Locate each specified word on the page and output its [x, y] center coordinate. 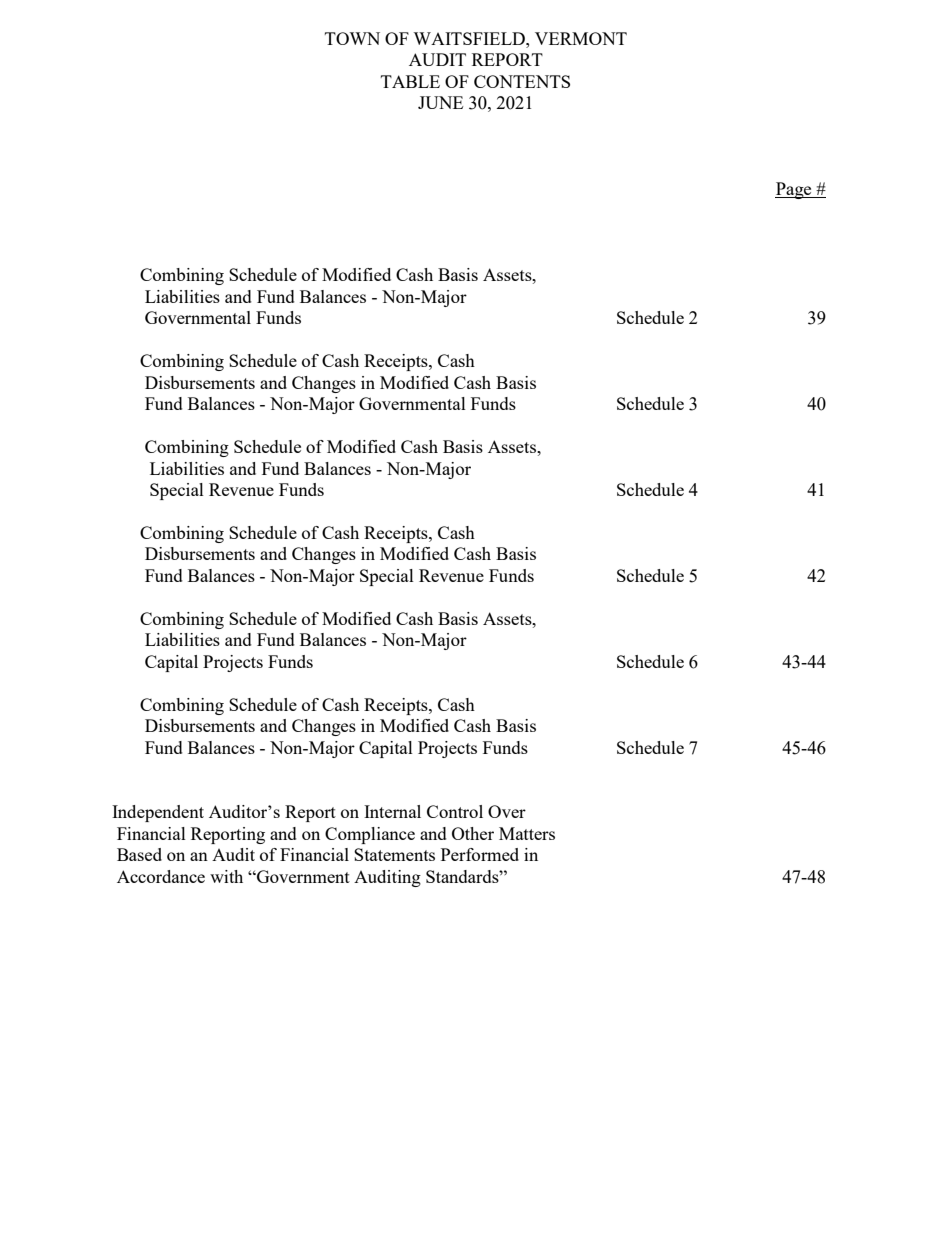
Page [794, 190]
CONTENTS [522, 81]
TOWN [352, 38]
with [226, 876]
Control [455, 811]
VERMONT [581, 38]
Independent [158, 813]
